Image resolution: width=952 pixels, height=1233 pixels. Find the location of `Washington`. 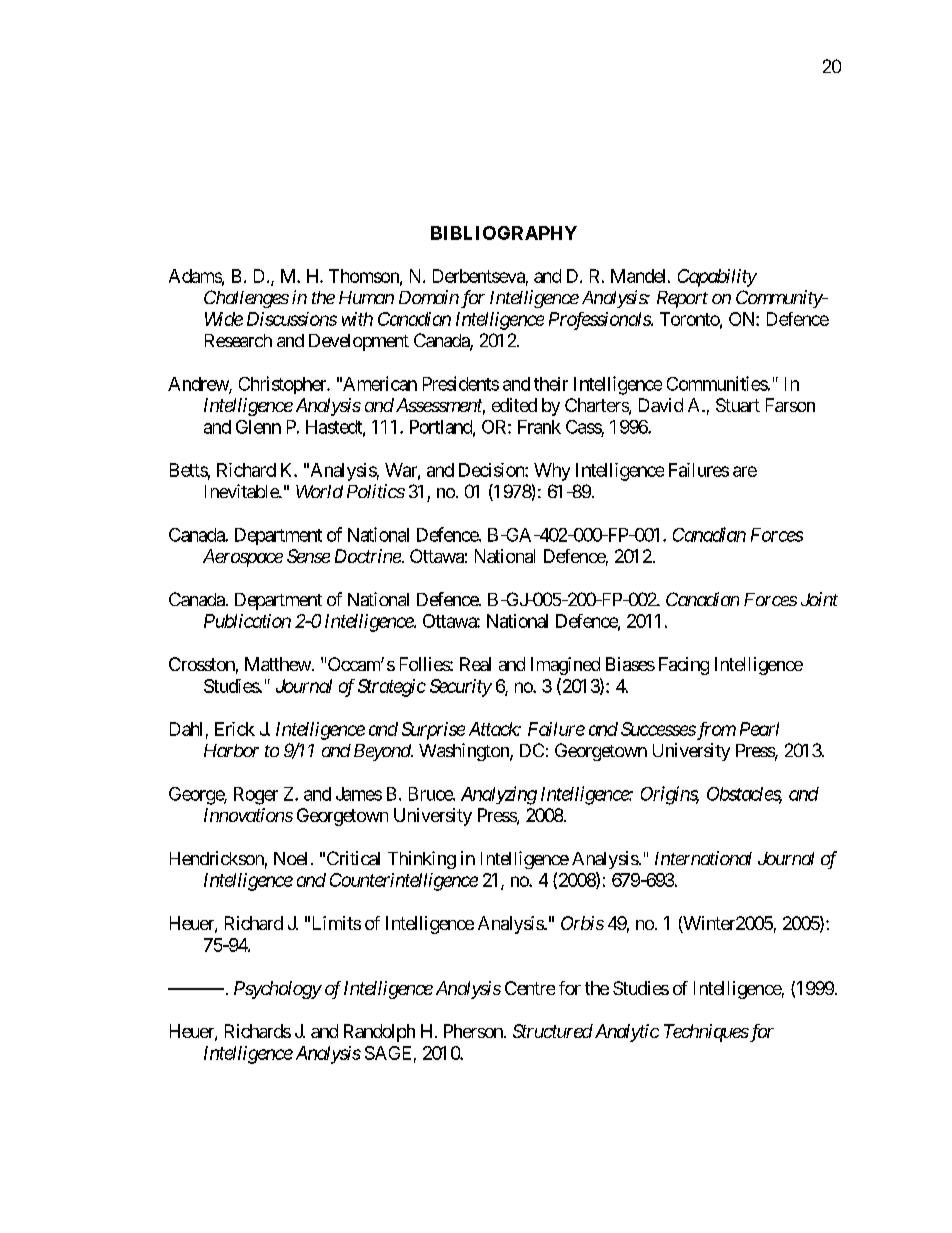

Washington is located at coordinates (465, 752).
